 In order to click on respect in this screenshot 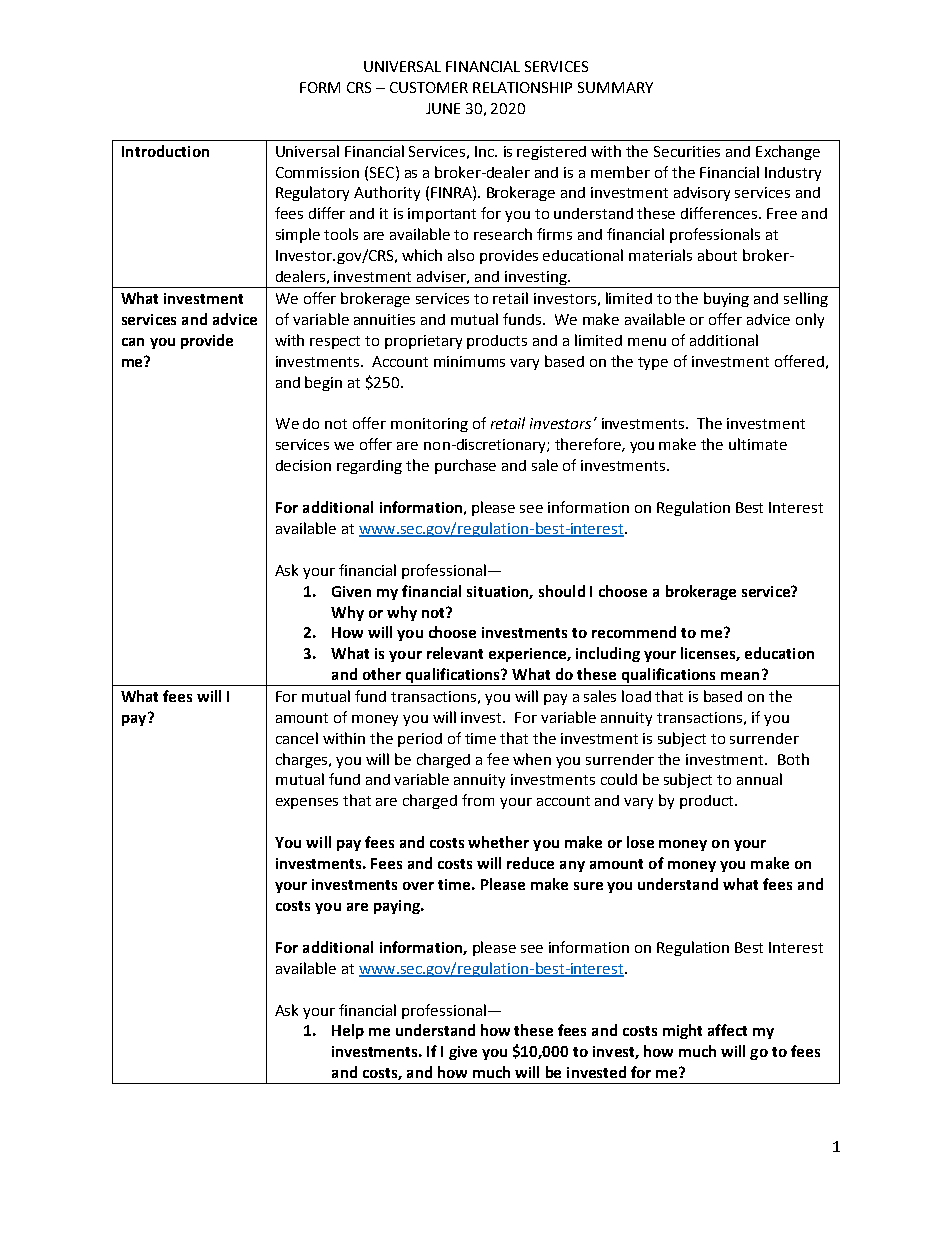, I will do `click(335, 342)`.
